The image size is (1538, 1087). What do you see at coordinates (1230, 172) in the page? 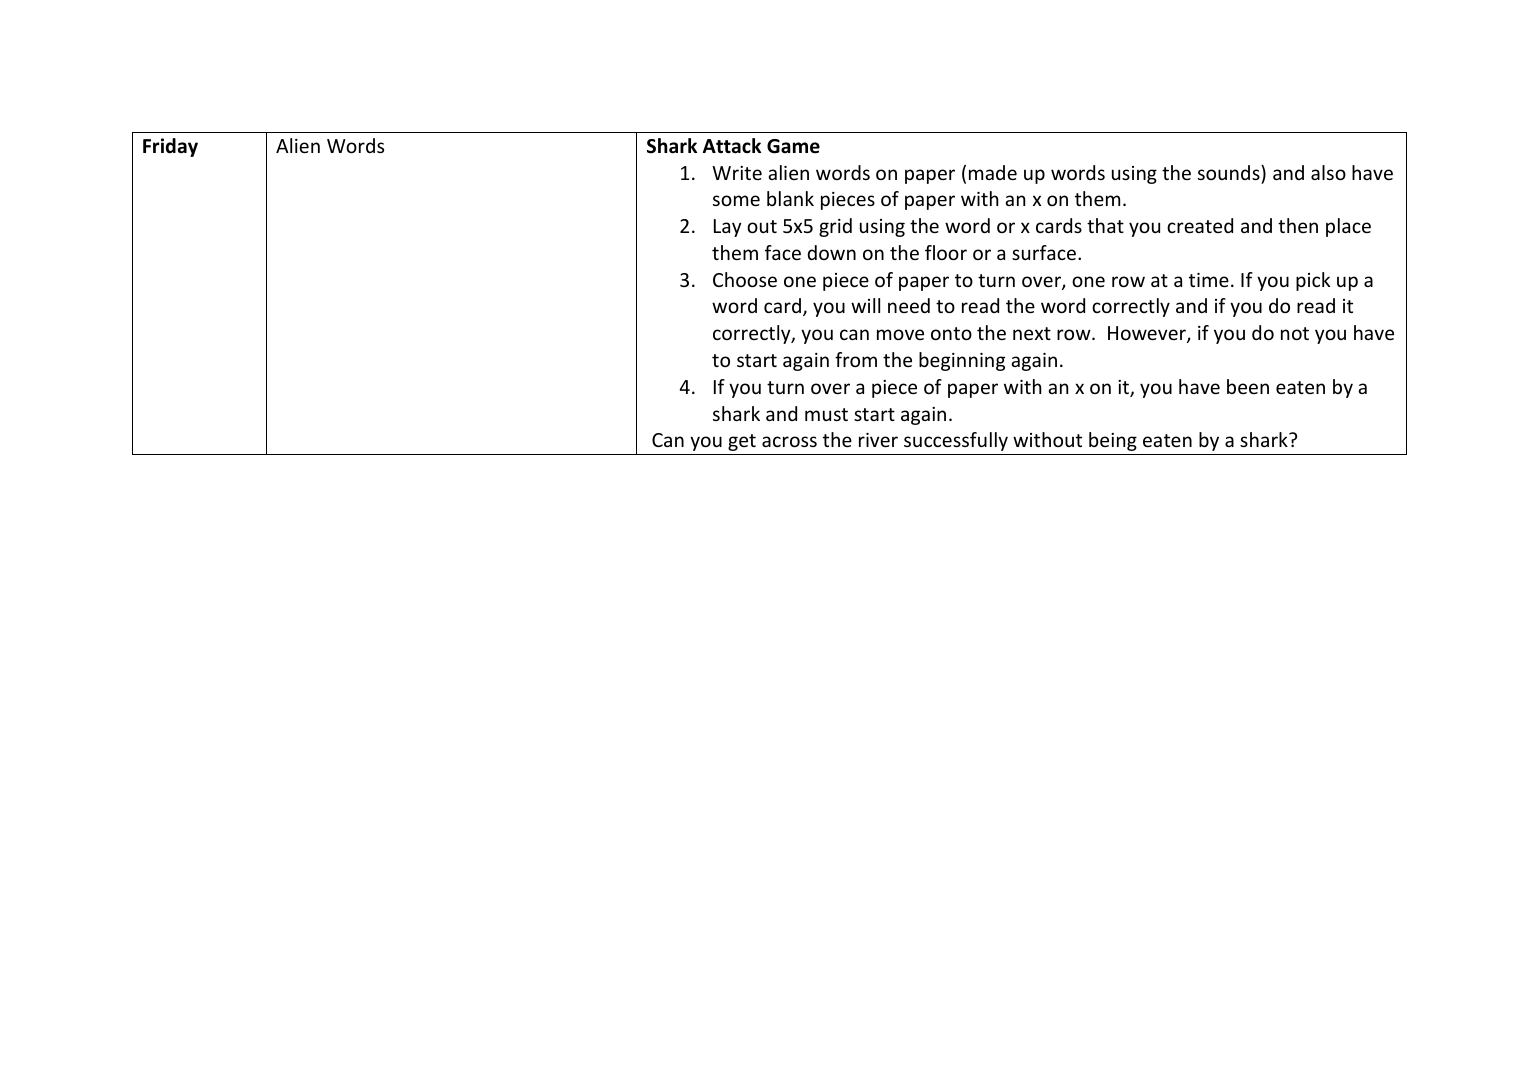
I see `sounds` at bounding box center [1230, 172].
